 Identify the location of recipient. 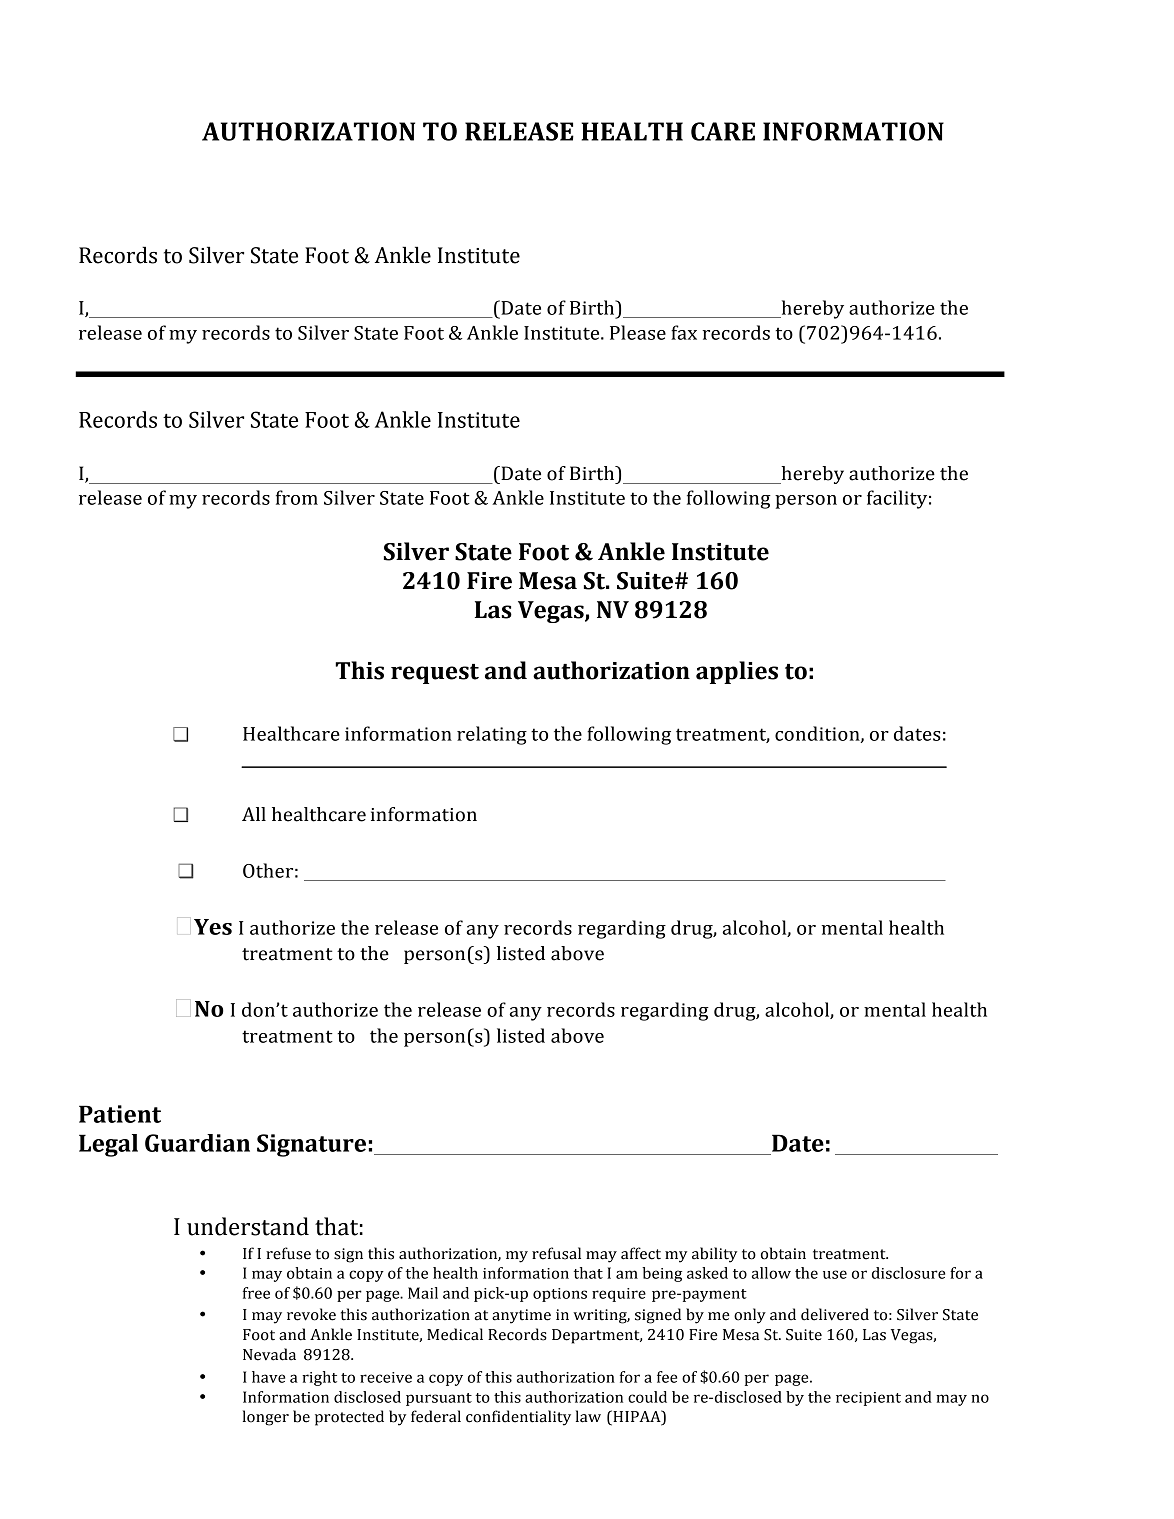
(868, 1399).
